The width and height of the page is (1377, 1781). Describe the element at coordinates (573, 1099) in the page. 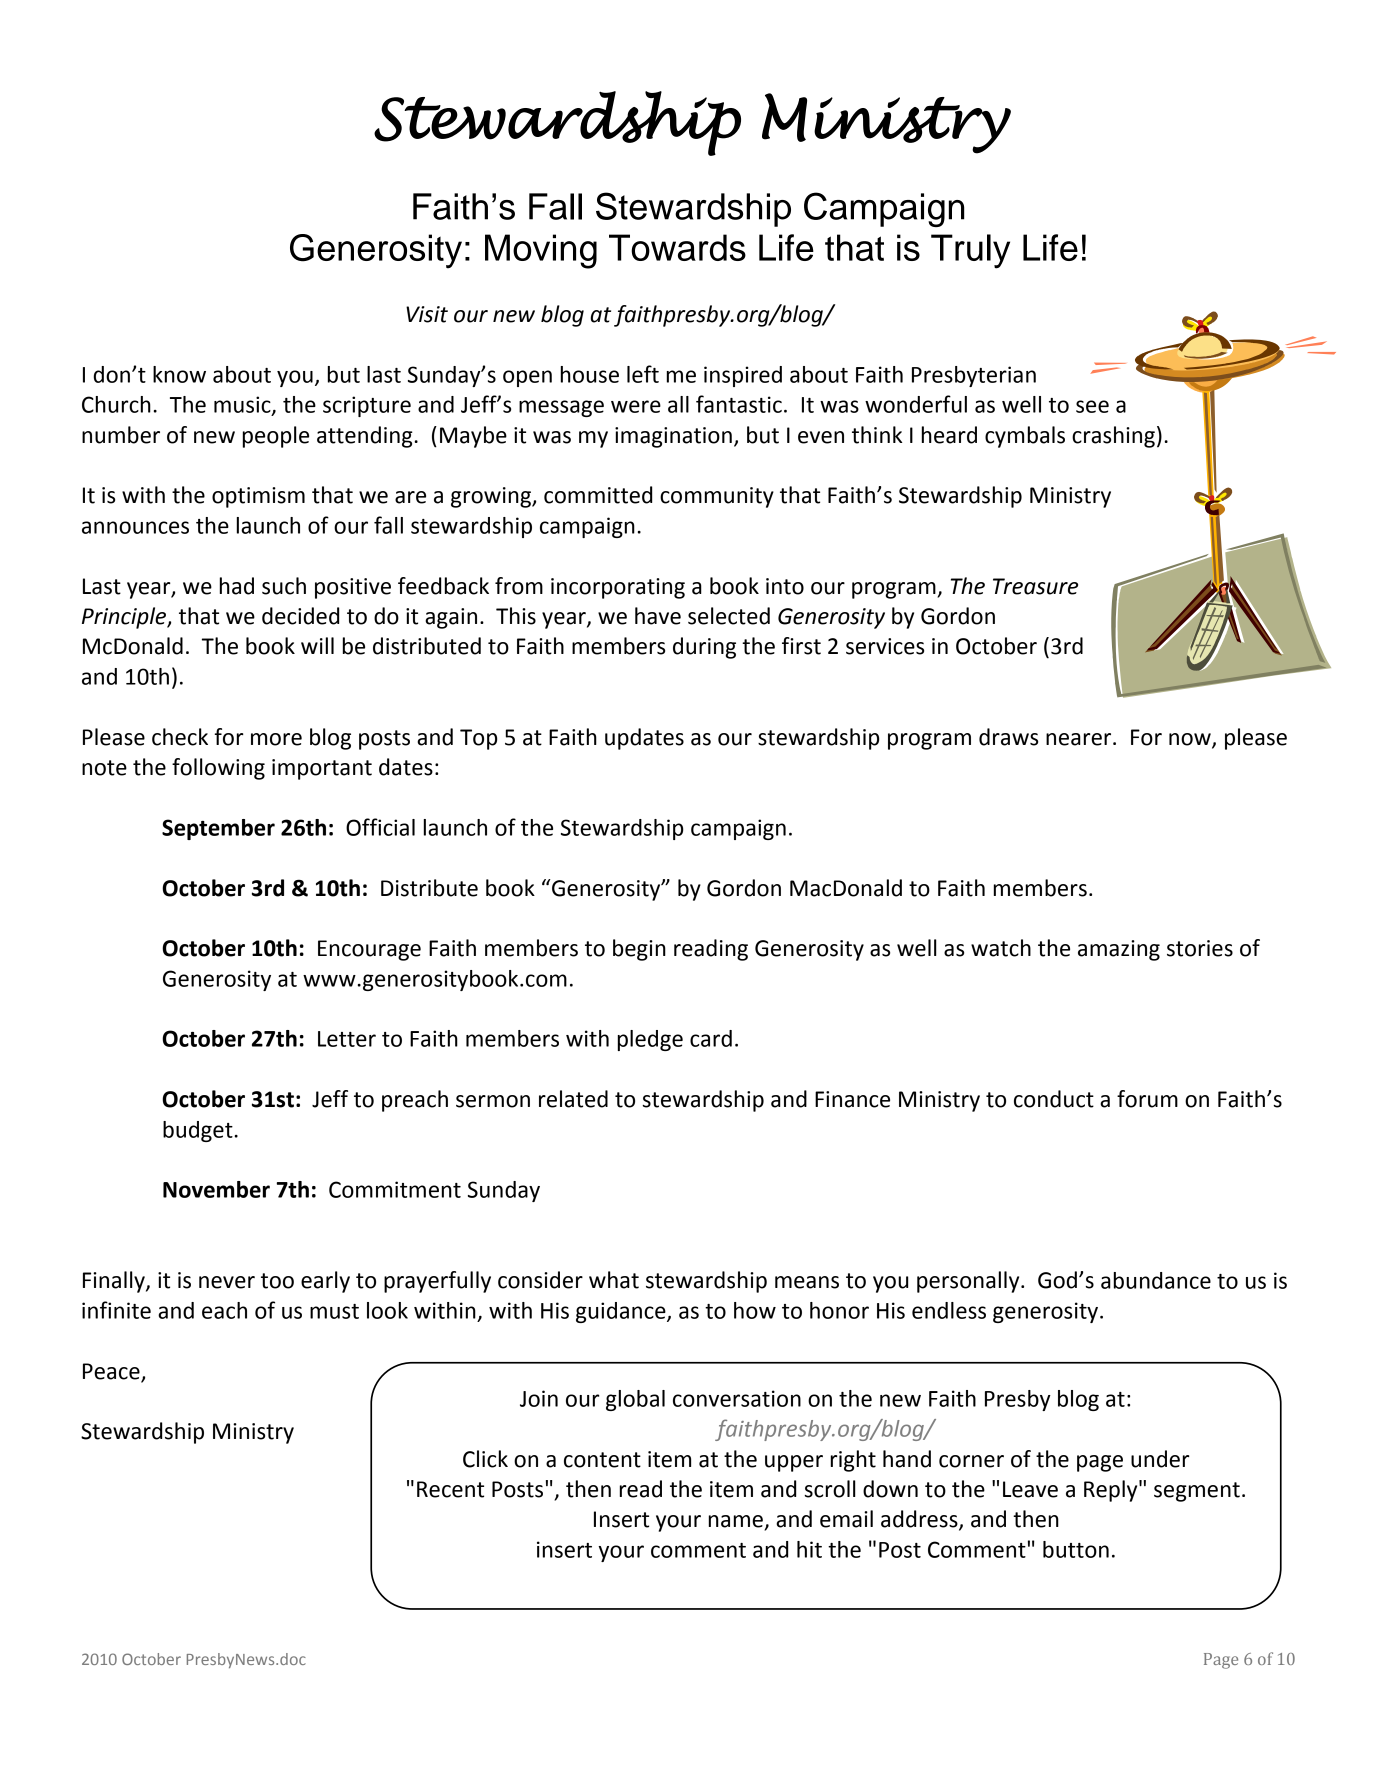

I see `related` at that location.
